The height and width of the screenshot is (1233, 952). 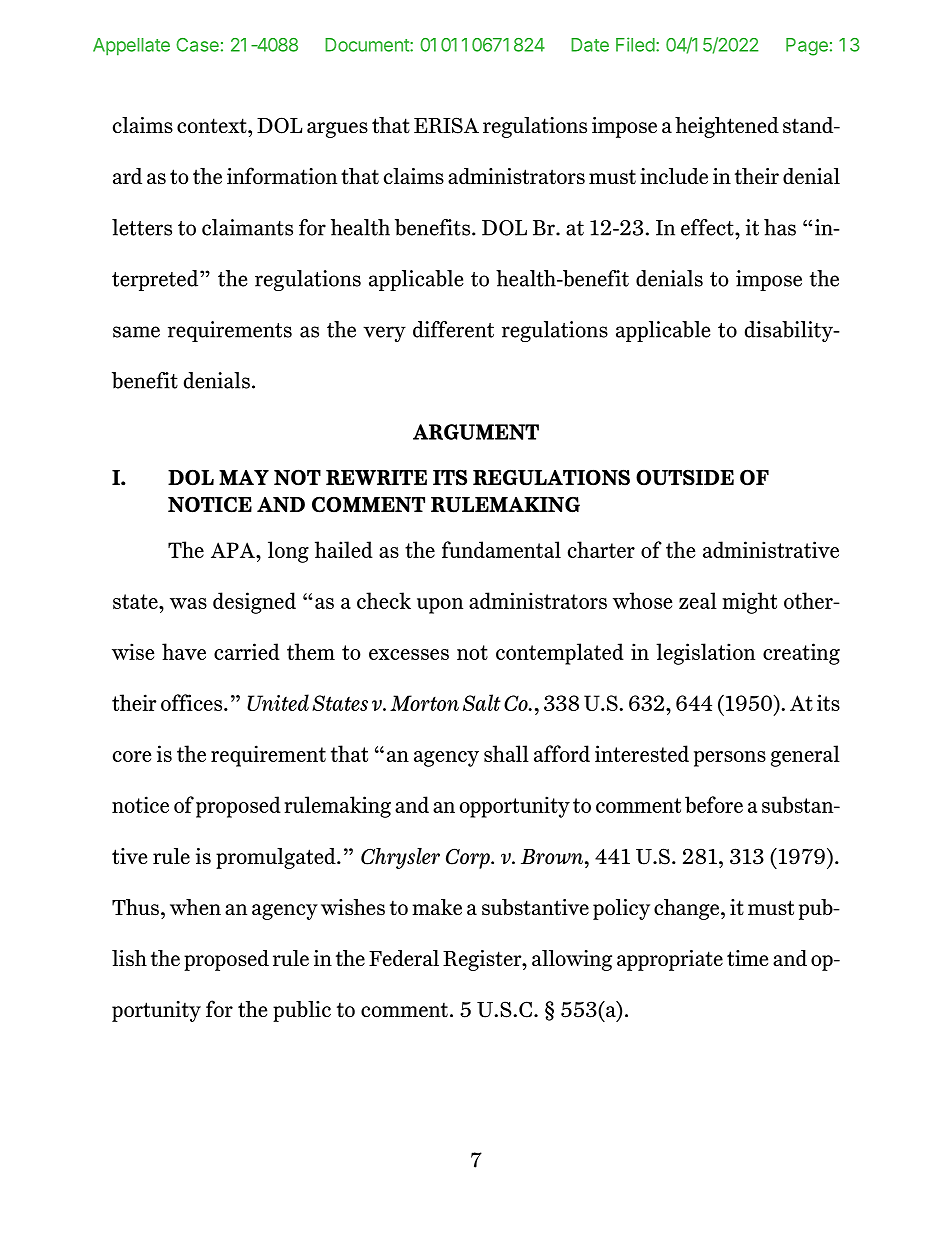 What do you see at coordinates (193, 702) in the screenshot?
I see `offices` at bounding box center [193, 702].
